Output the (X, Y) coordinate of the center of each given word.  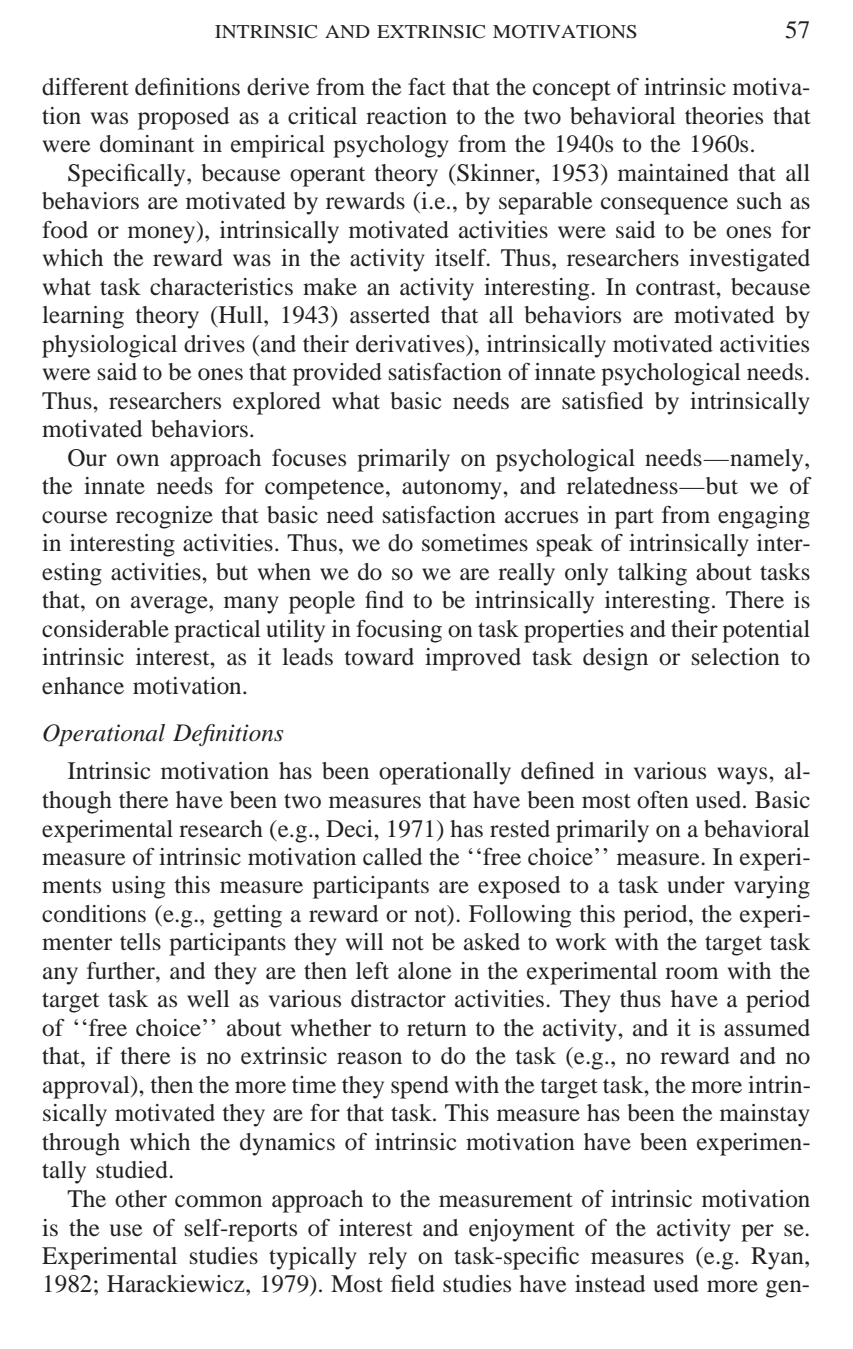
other (141, 1199)
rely (387, 1258)
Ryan (778, 1258)
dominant (147, 144)
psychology (391, 146)
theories (724, 116)
